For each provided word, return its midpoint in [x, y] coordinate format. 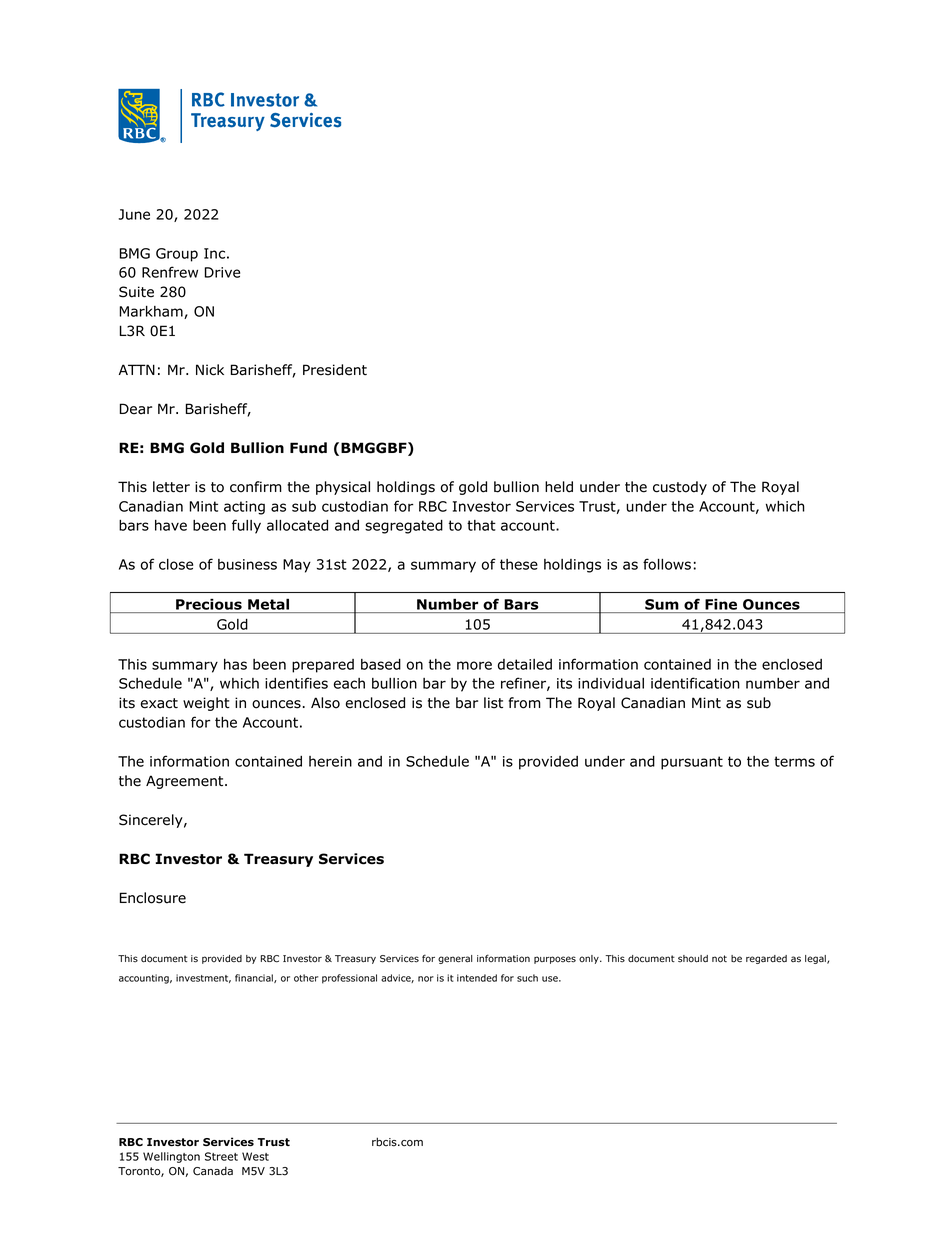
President [335, 370]
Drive [222, 272]
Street [221, 1156]
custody [680, 488]
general [455, 959]
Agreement [186, 782]
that [481, 525]
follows [667, 564]
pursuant [692, 763]
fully [246, 526]
